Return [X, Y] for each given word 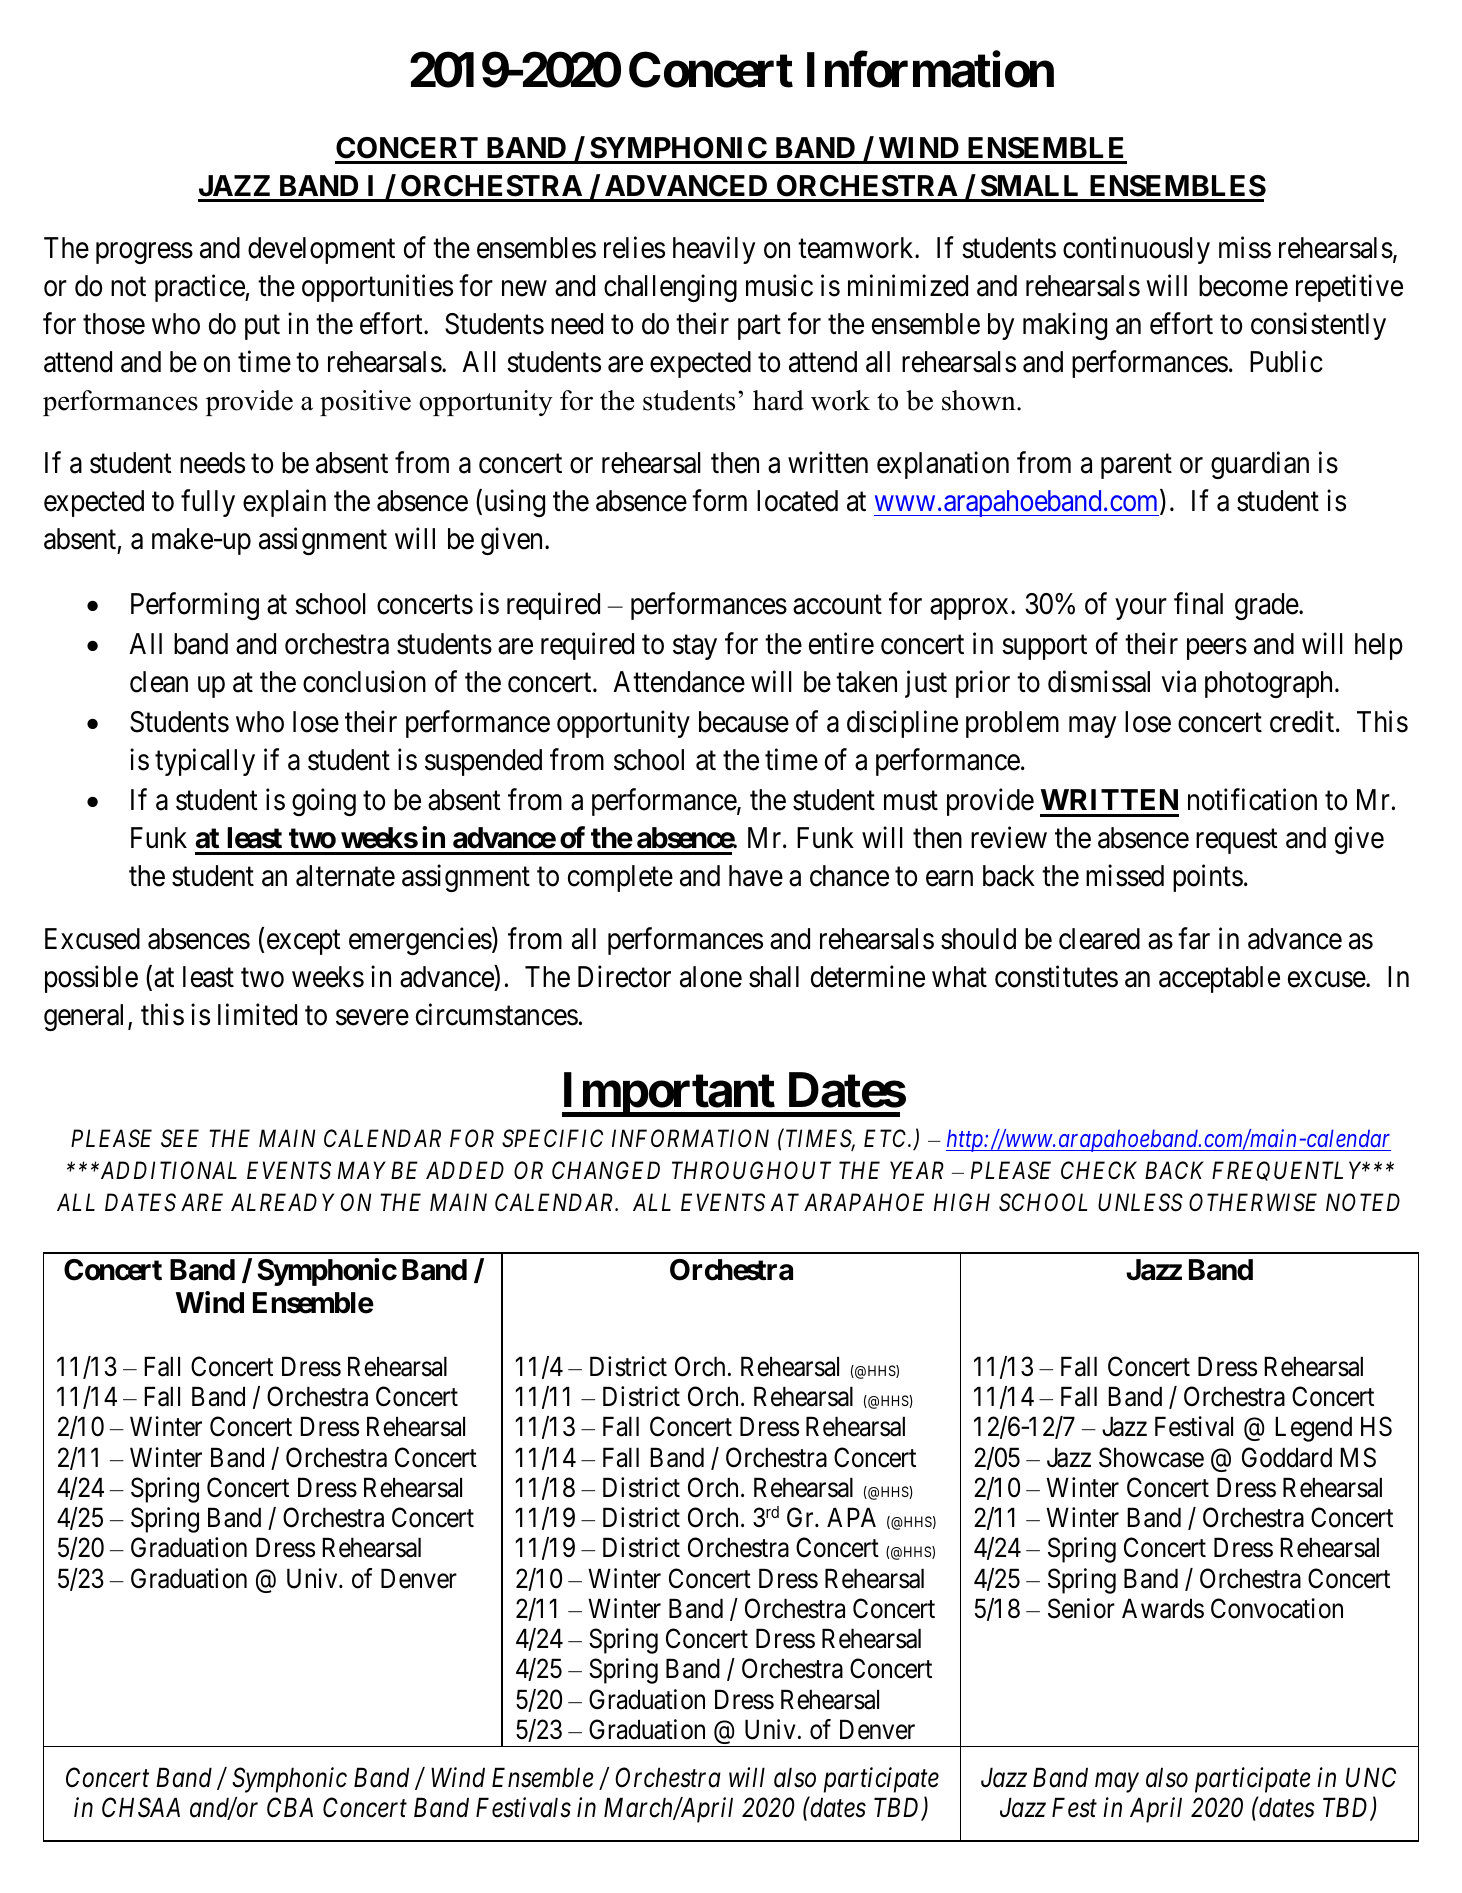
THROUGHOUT [751, 1170]
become [1243, 286]
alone [711, 977]
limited [257, 1015]
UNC [1371, 1777]
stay [695, 648]
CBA [290, 1807]
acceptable [1219, 979]
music [779, 286]
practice [200, 288]
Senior [1081, 1608]
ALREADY [282, 1202]
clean [159, 682]
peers [1217, 649]
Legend [1313, 1429]
